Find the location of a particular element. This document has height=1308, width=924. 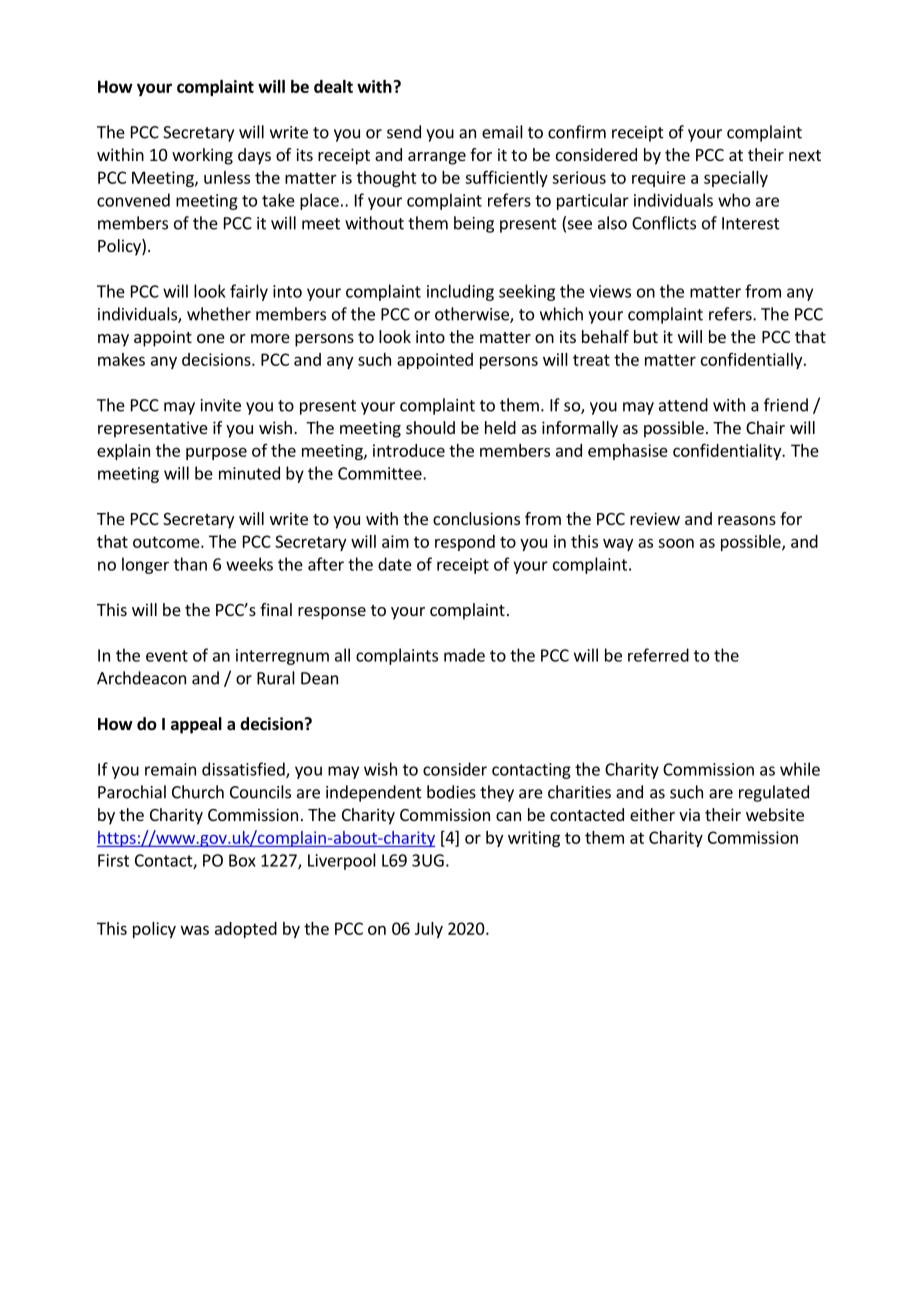

otherwise is located at coordinates (473, 315).
